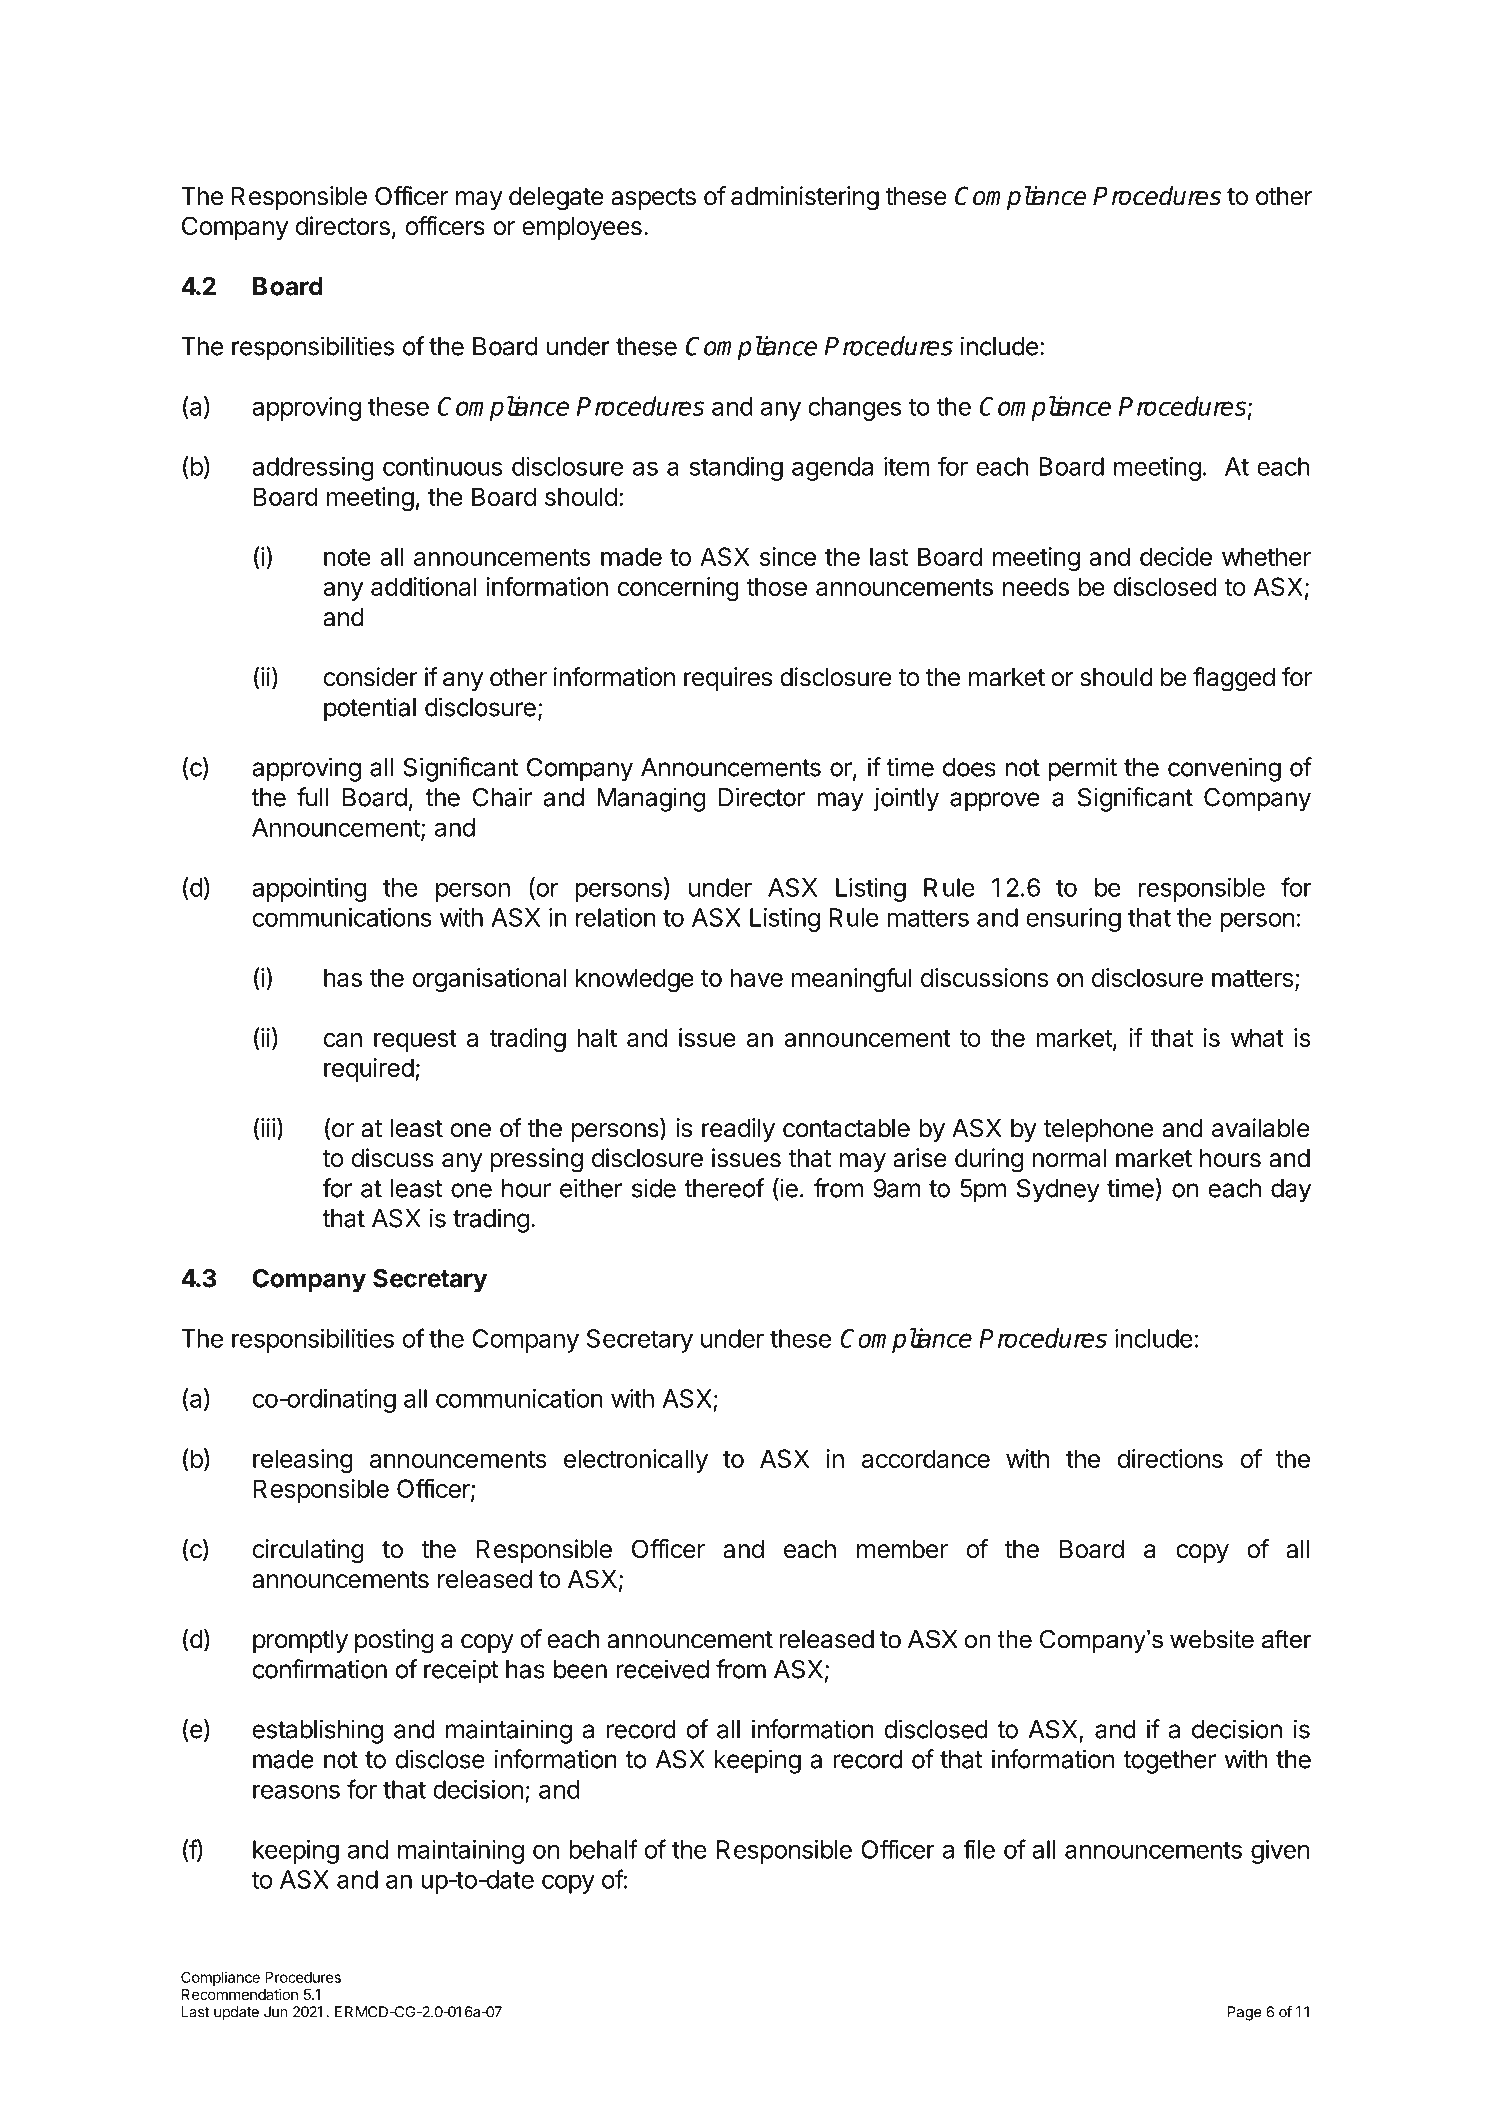  I want to click on Jun, so click(276, 2012).
